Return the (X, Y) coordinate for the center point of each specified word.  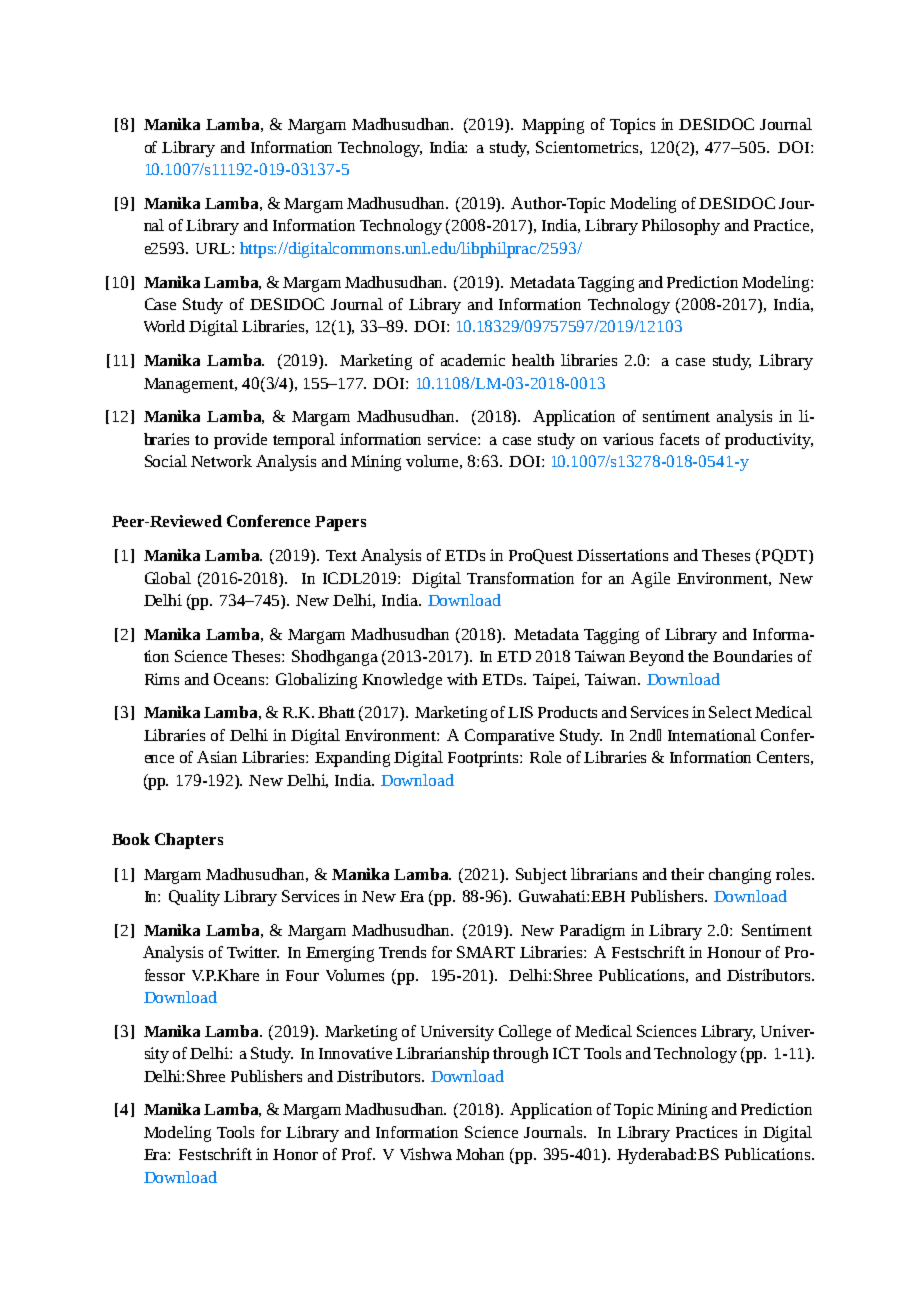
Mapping (553, 126)
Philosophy (681, 227)
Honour (734, 952)
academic (473, 360)
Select (730, 712)
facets (679, 439)
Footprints (484, 759)
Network (221, 461)
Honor (295, 1154)
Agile (650, 580)
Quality (194, 898)
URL (214, 248)
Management (190, 385)
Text (341, 555)
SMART (486, 952)
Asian (217, 757)
